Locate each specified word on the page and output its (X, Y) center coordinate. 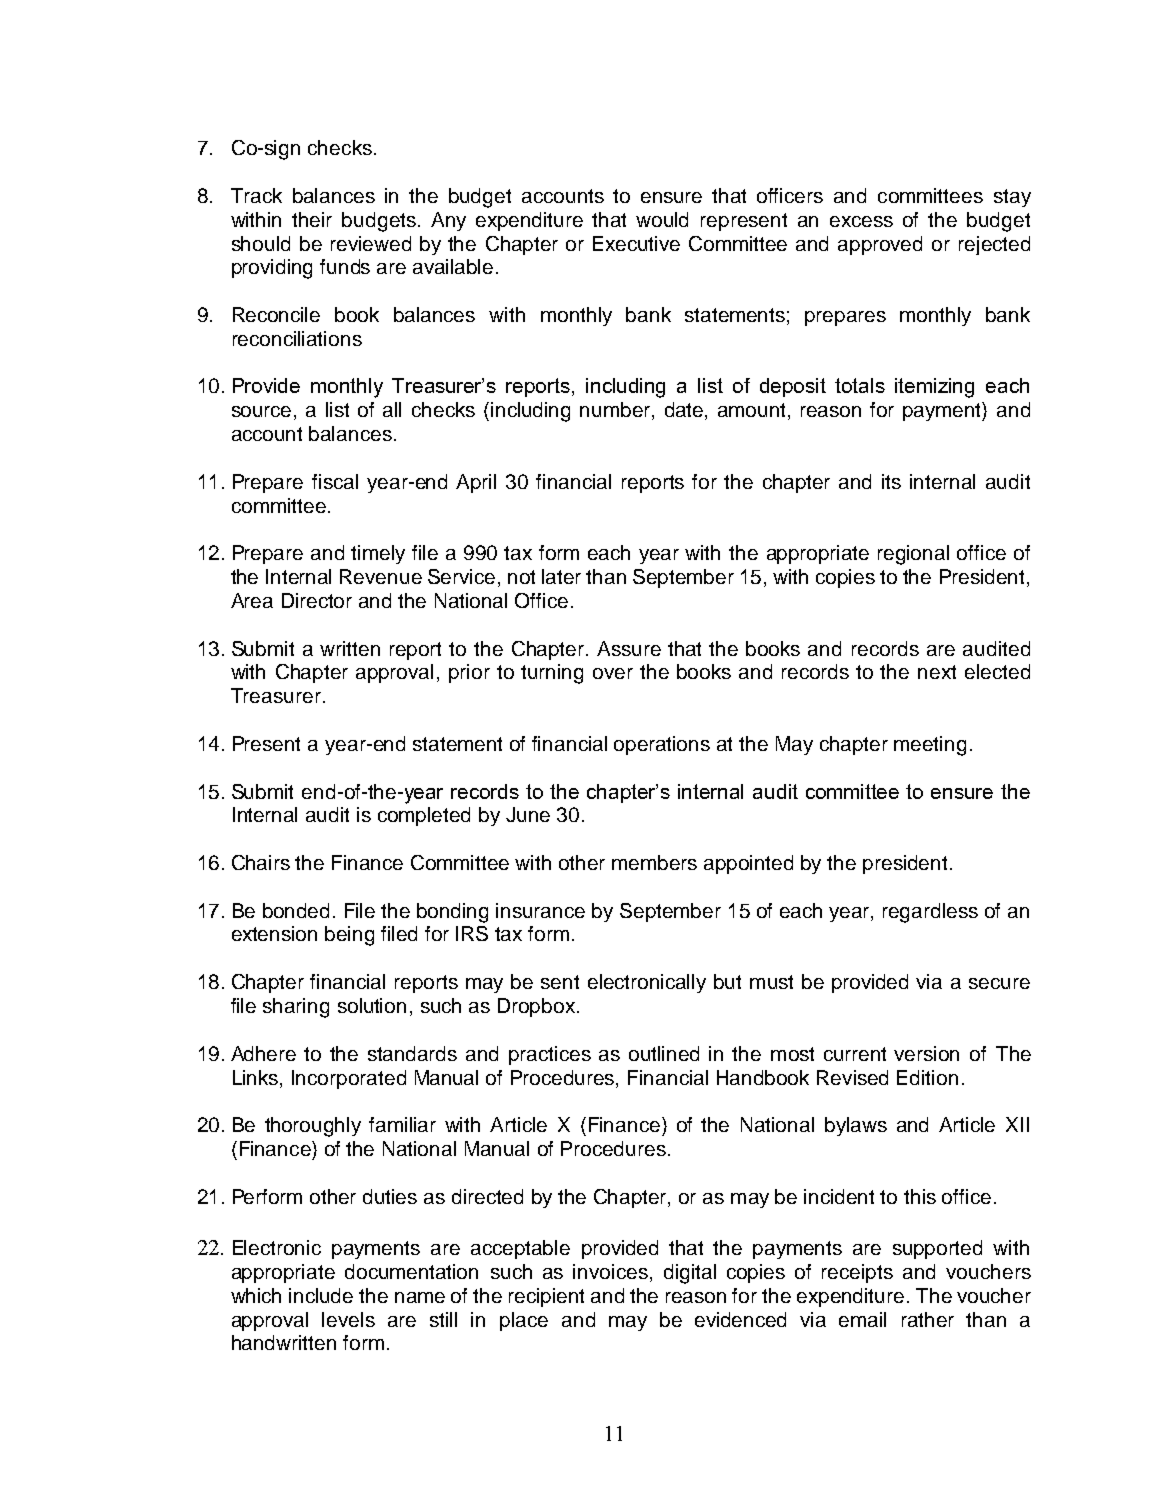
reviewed (371, 243)
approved (880, 245)
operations (662, 745)
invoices (610, 1271)
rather (928, 1319)
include (321, 1295)
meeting (930, 746)
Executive (636, 243)
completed (424, 816)
